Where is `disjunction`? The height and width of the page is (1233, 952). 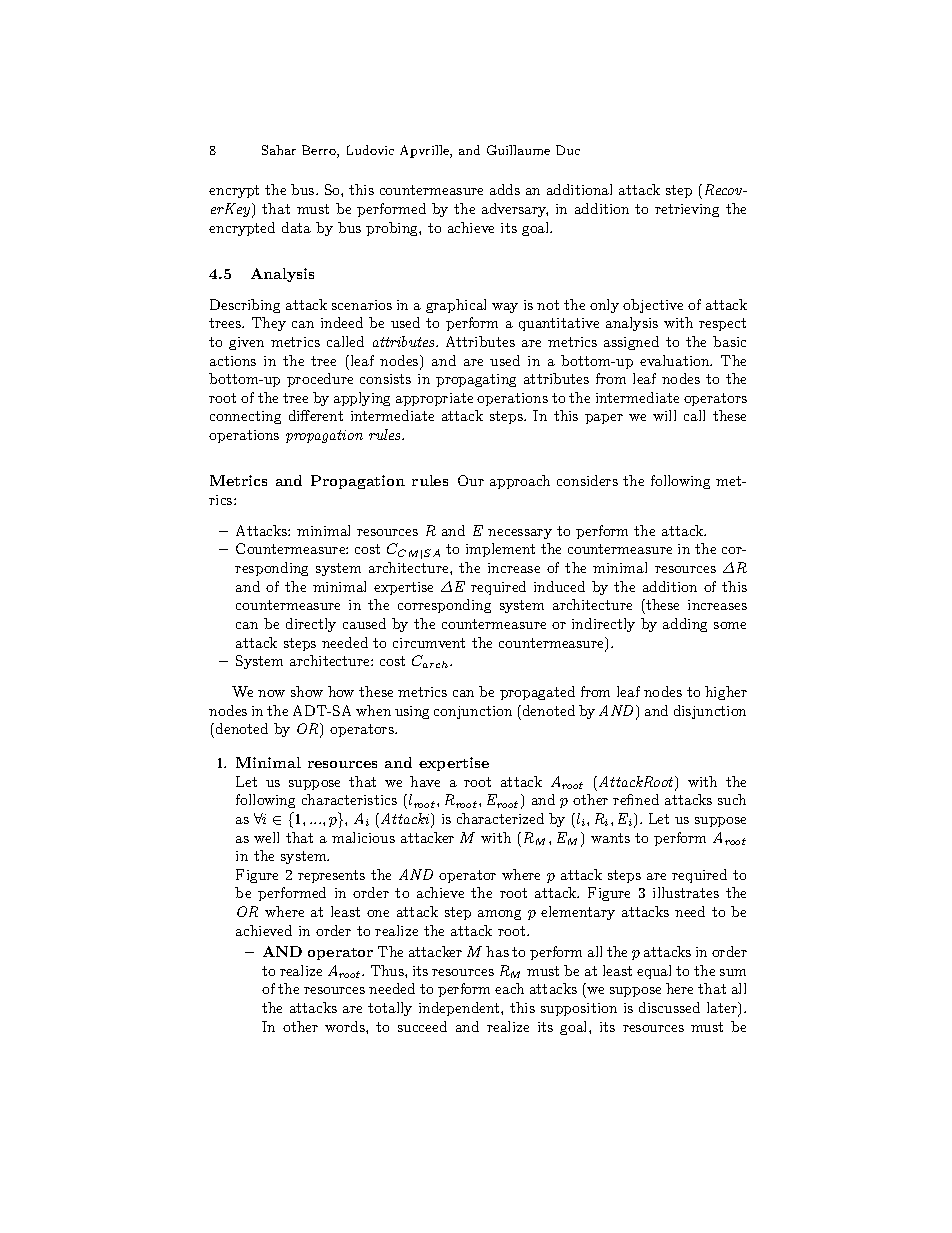 disjunction is located at coordinates (710, 712).
